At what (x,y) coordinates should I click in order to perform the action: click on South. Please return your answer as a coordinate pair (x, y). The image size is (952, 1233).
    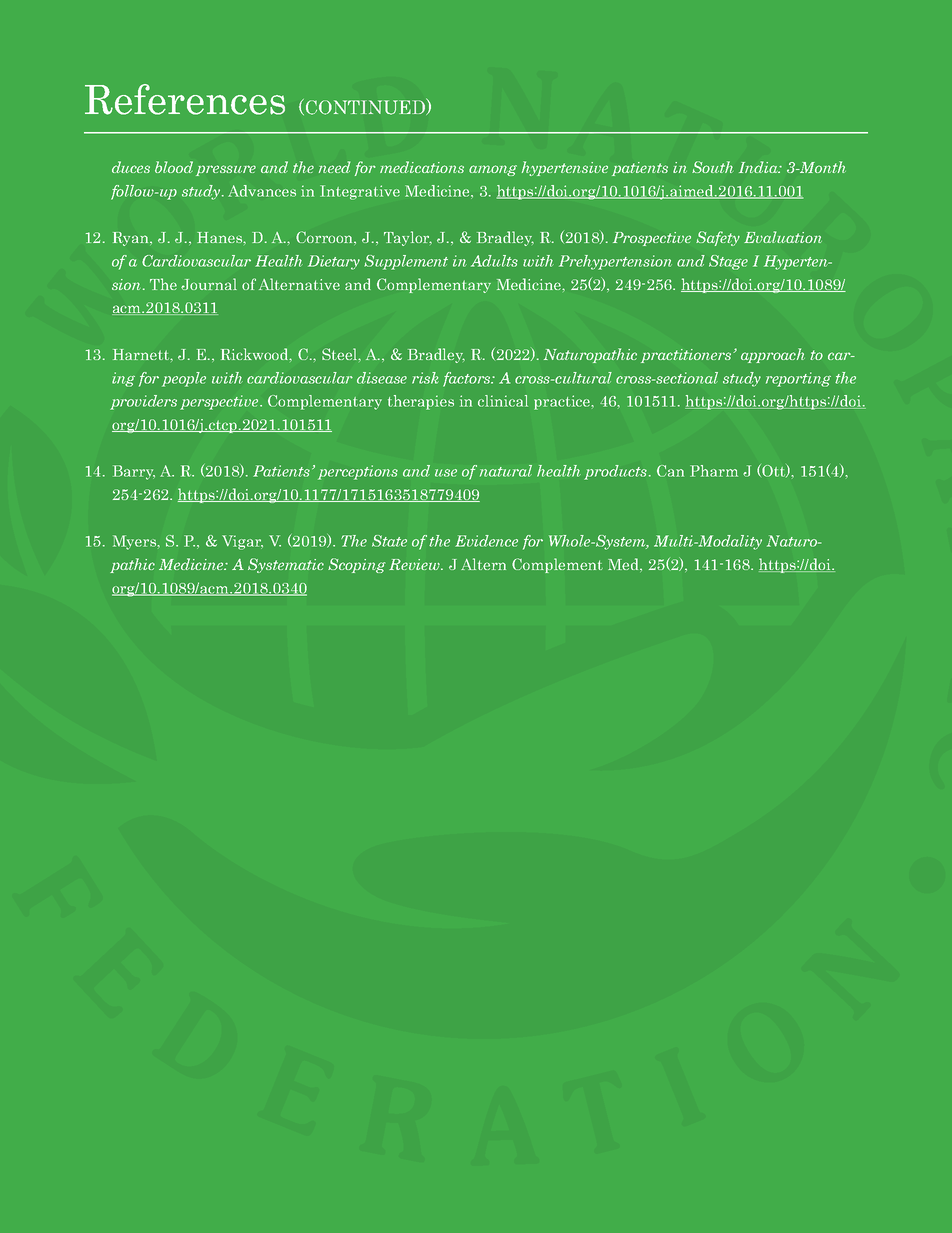
    Looking at the image, I should click on (712, 167).
